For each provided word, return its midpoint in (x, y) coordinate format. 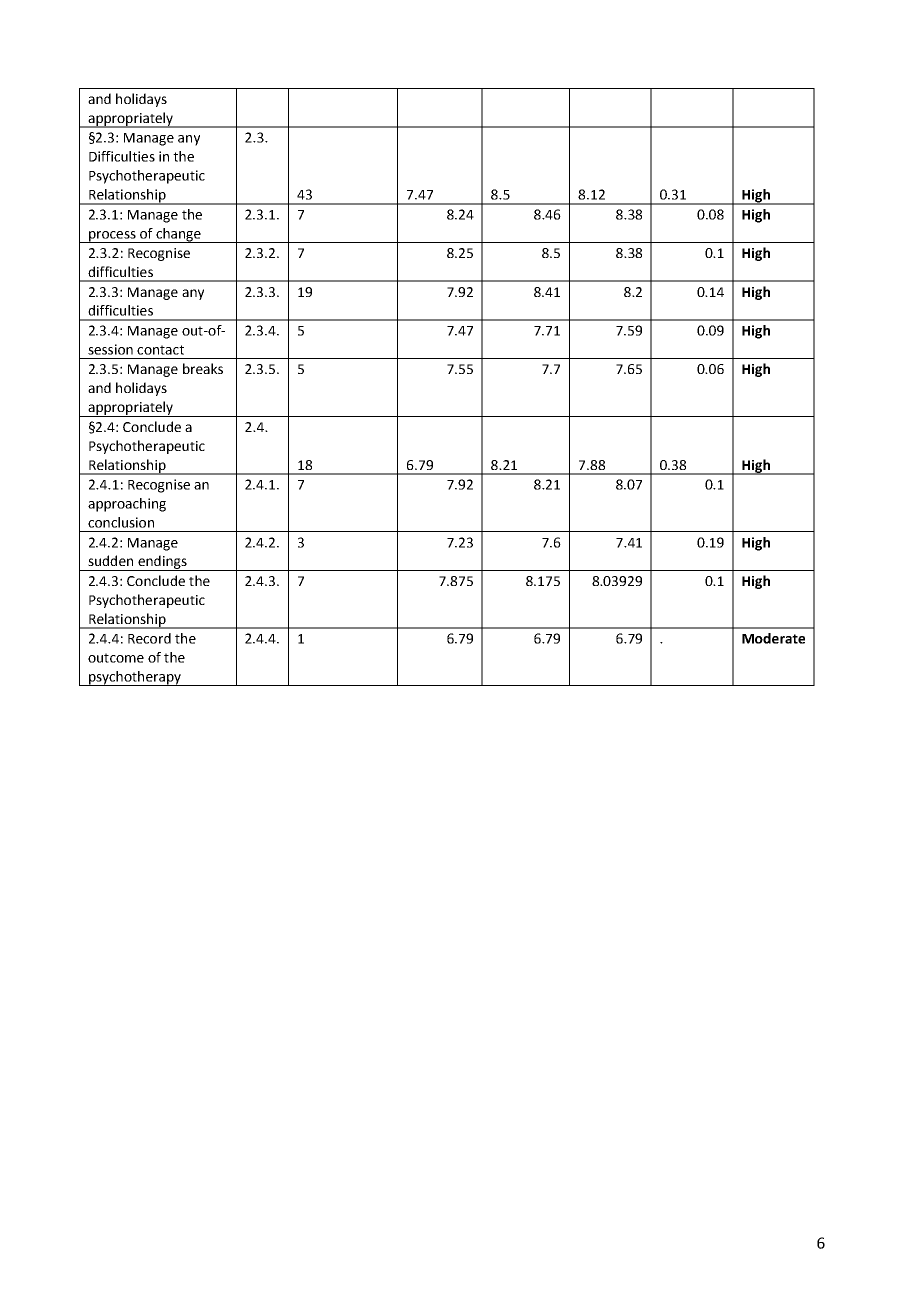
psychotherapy (135, 678)
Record (149, 638)
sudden (110, 560)
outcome (116, 658)
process (112, 237)
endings (162, 563)
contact (160, 350)
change (178, 235)
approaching (127, 505)
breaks (203, 368)
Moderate (773, 638)
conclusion (121, 522)
